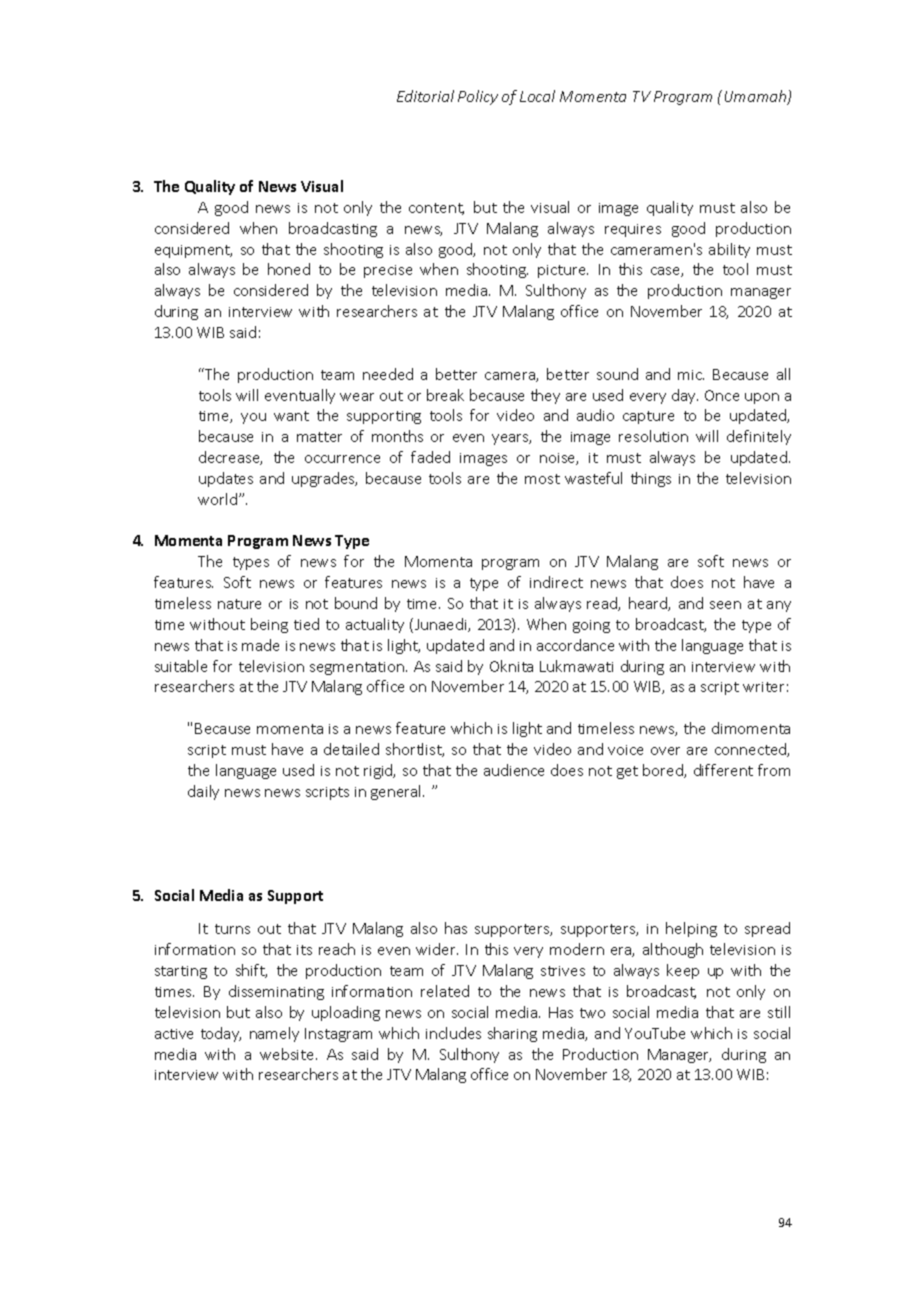 This image has height=1308, width=924. I want to click on includes, so click(453, 1033).
